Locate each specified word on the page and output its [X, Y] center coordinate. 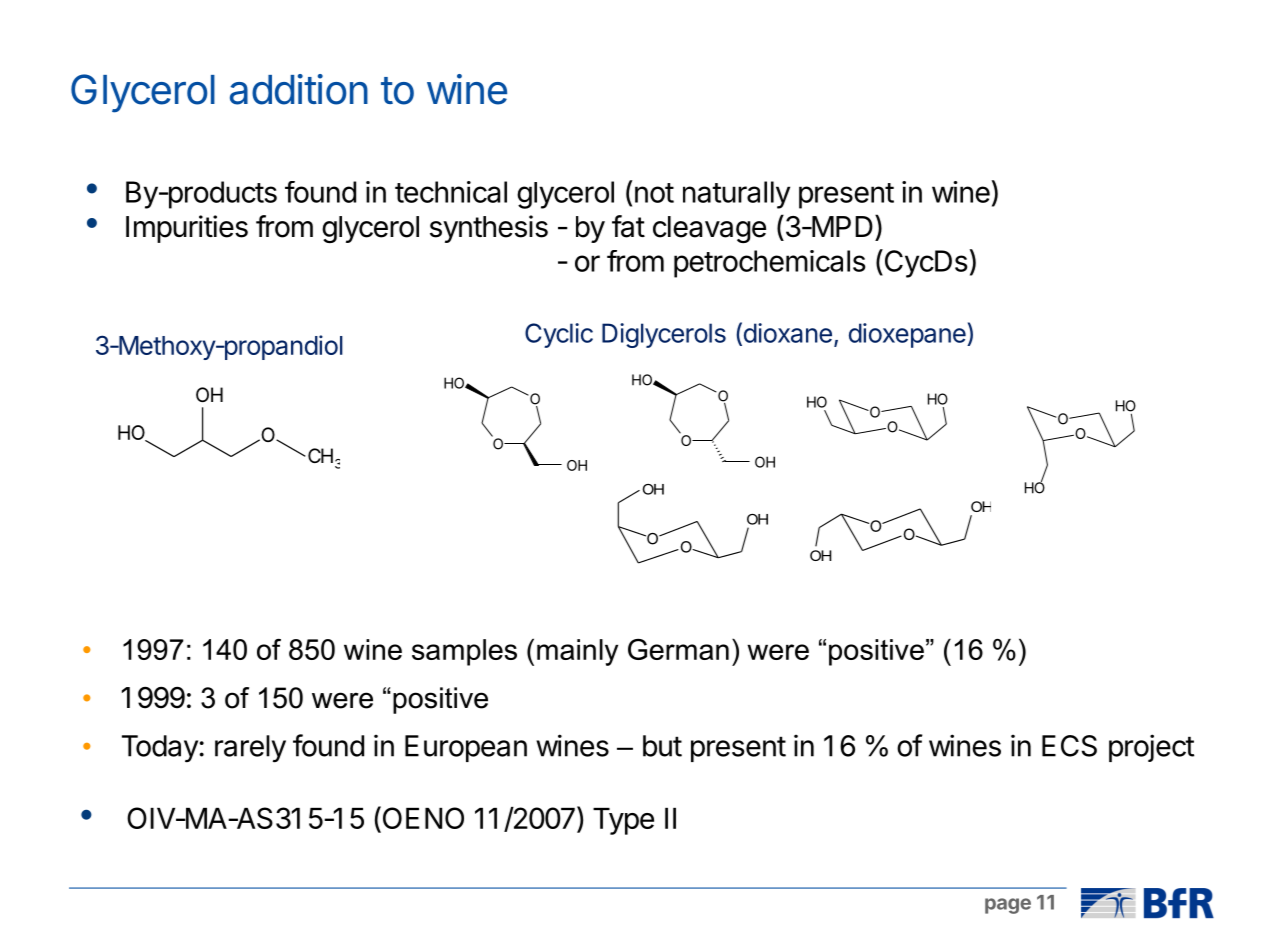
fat [628, 226]
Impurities [187, 229]
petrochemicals [769, 264]
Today [161, 749]
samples [464, 652]
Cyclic [559, 335]
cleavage [709, 229]
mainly [577, 652]
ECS [1069, 746]
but [662, 746]
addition [299, 89]
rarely [250, 749]
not [654, 193]
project [1151, 748]
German [678, 649]
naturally [736, 195]
